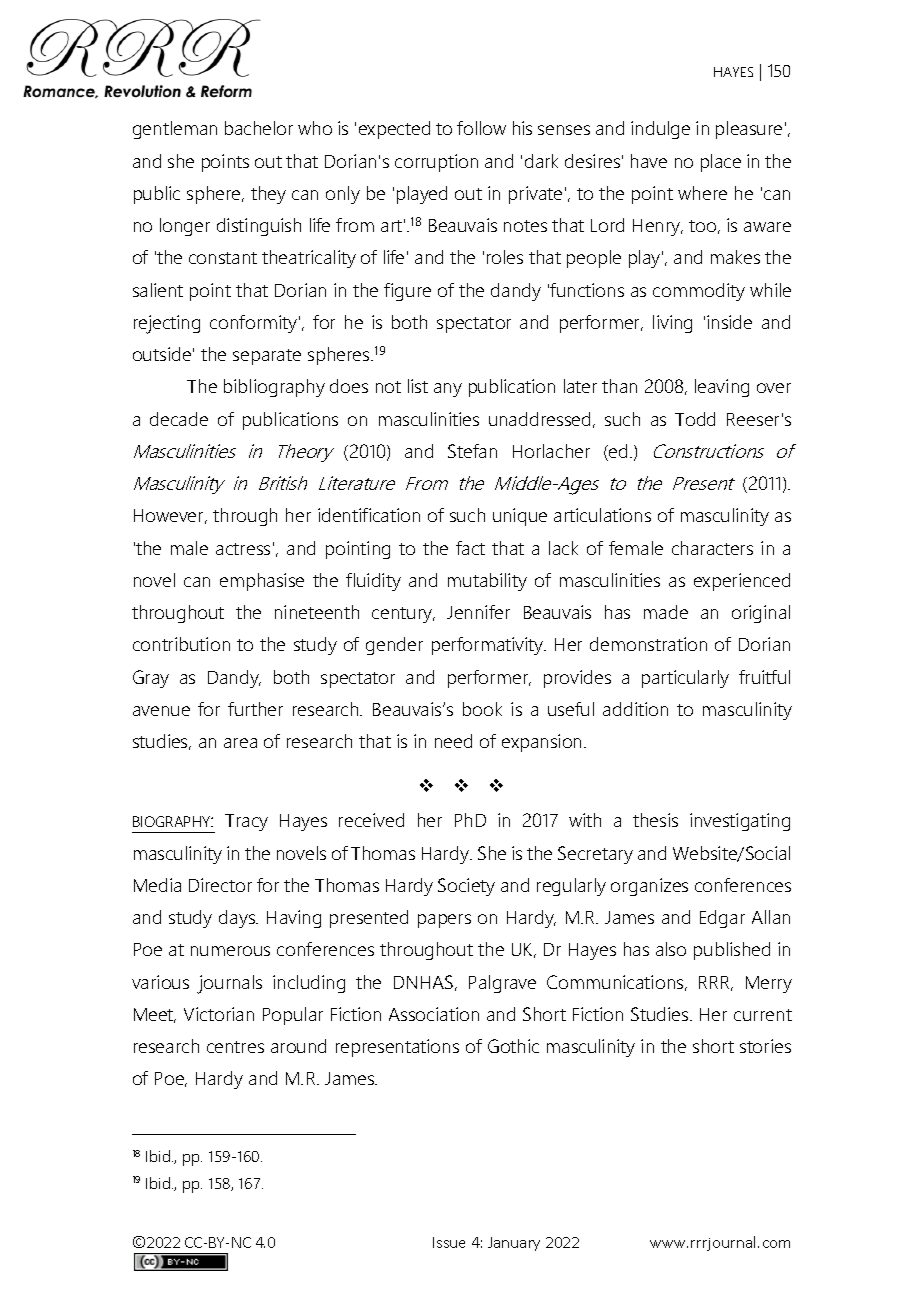 This page has width=924, height=1308. What do you see at coordinates (466, 887) in the page?
I see `Society` at bounding box center [466, 887].
